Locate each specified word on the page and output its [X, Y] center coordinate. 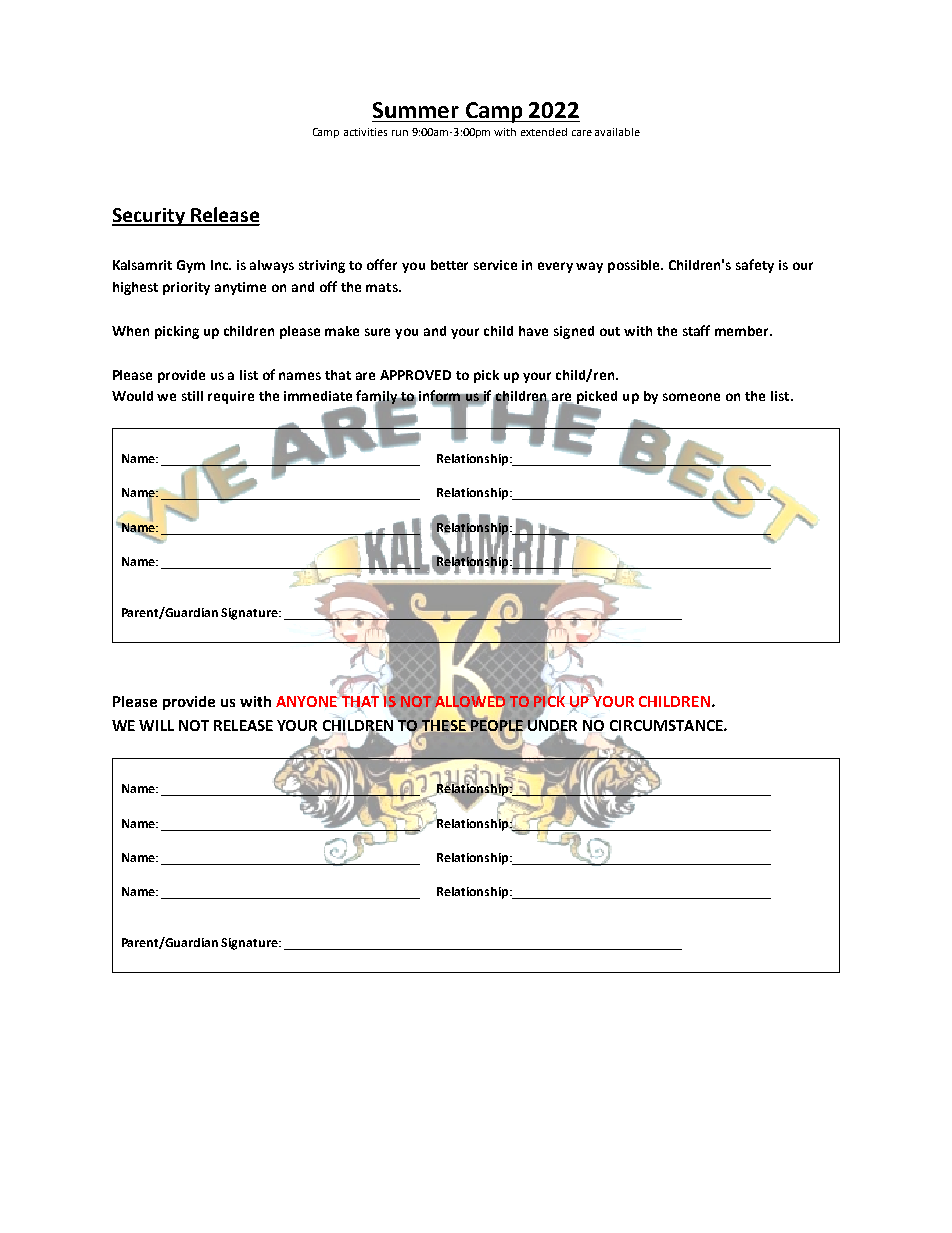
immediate [318, 396]
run [400, 133]
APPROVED [415, 375]
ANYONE [307, 701]
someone [691, 397]
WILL [156, 725]
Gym [191, 266]
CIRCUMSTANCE [667, 725]
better [449, 265]
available [617, 132]
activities [365, 132]
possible [635, 266]
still [192, 396]
